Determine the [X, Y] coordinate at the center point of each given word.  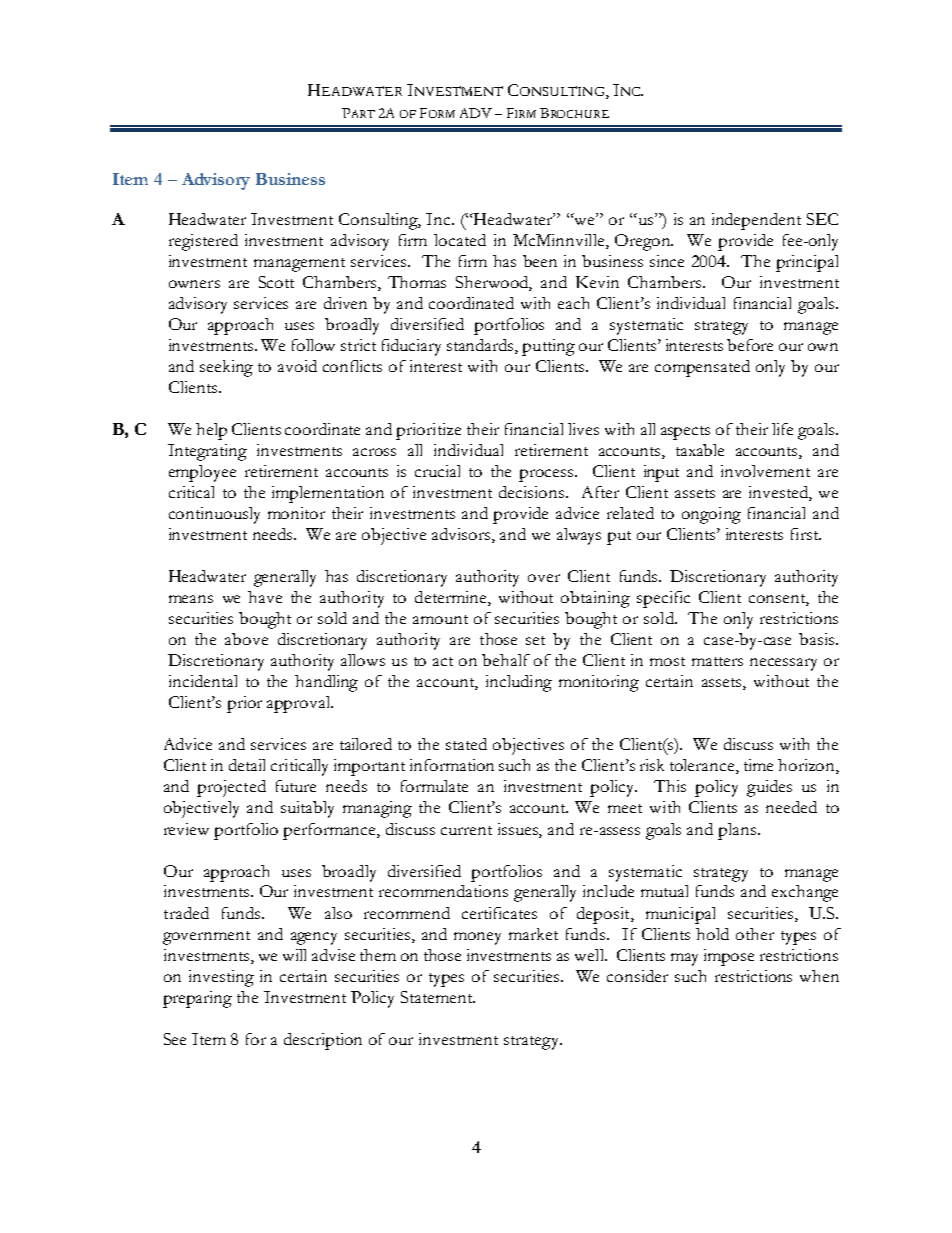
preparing [197, 999]
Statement [438, 997]
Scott [276, 282]
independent [756, 221]
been [540, 261]
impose [729, 957]
